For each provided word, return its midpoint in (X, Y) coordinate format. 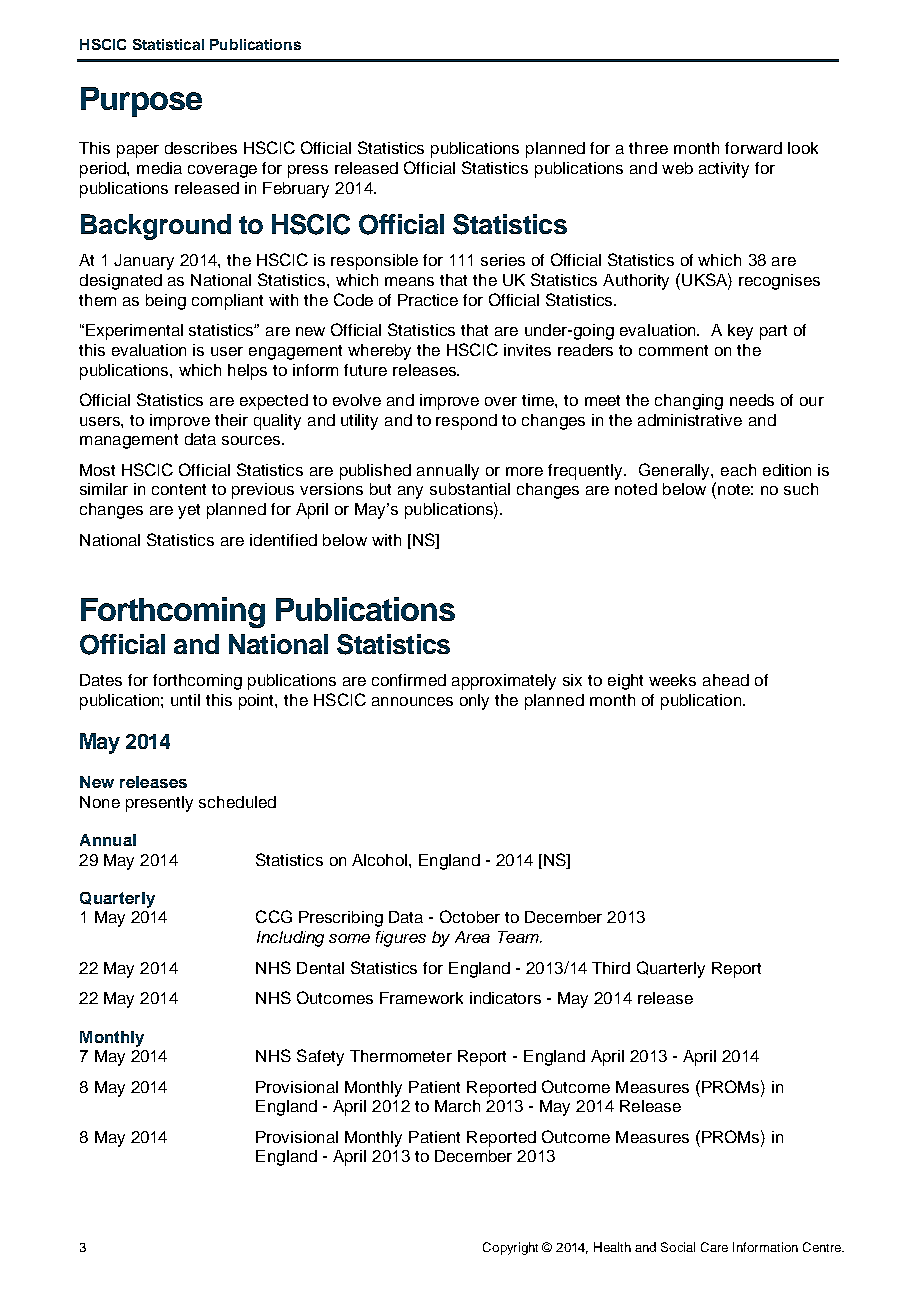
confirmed (409, 680)
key (740, 332)
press (308, 171)
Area (472, 937)
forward (753, 148)
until (185, 700)
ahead (726, 680)
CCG (274, 916)
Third (611, 968)
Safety (320, 1057)
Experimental (134, 332)
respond (466, 422)
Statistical (168, 44)
